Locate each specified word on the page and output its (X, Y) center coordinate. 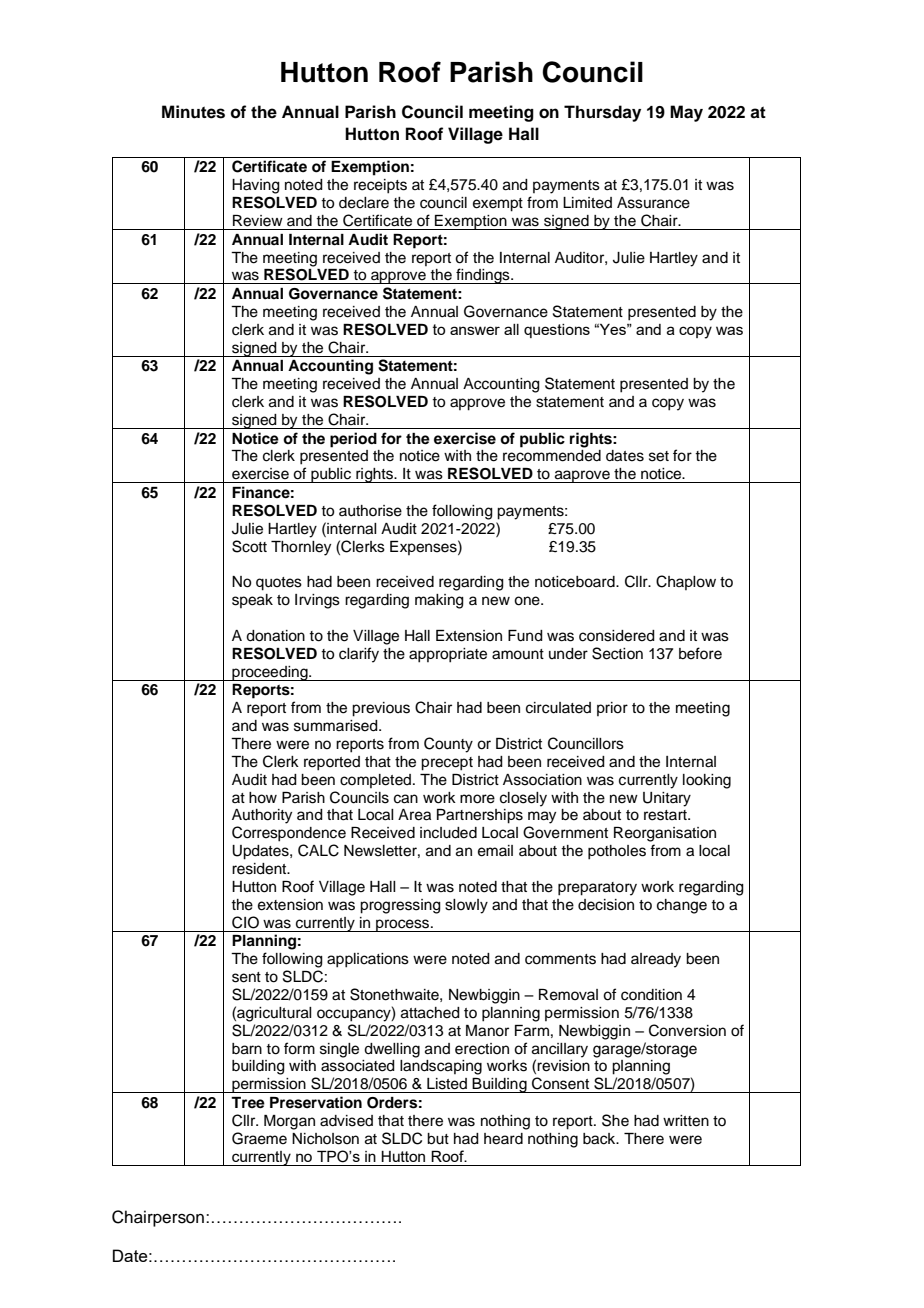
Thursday (602, 113)
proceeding (270, 673)
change (682, 906)
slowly (466, 906)
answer (475, 330)
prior (612, 709)
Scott (249, 546)
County (448, 745)
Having (256, 186)
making (439, 601)
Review (258, 221)
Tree (248, 1103)
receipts (380, 186)
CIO (245, 922)
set (659, 456)
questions (557, 331)
